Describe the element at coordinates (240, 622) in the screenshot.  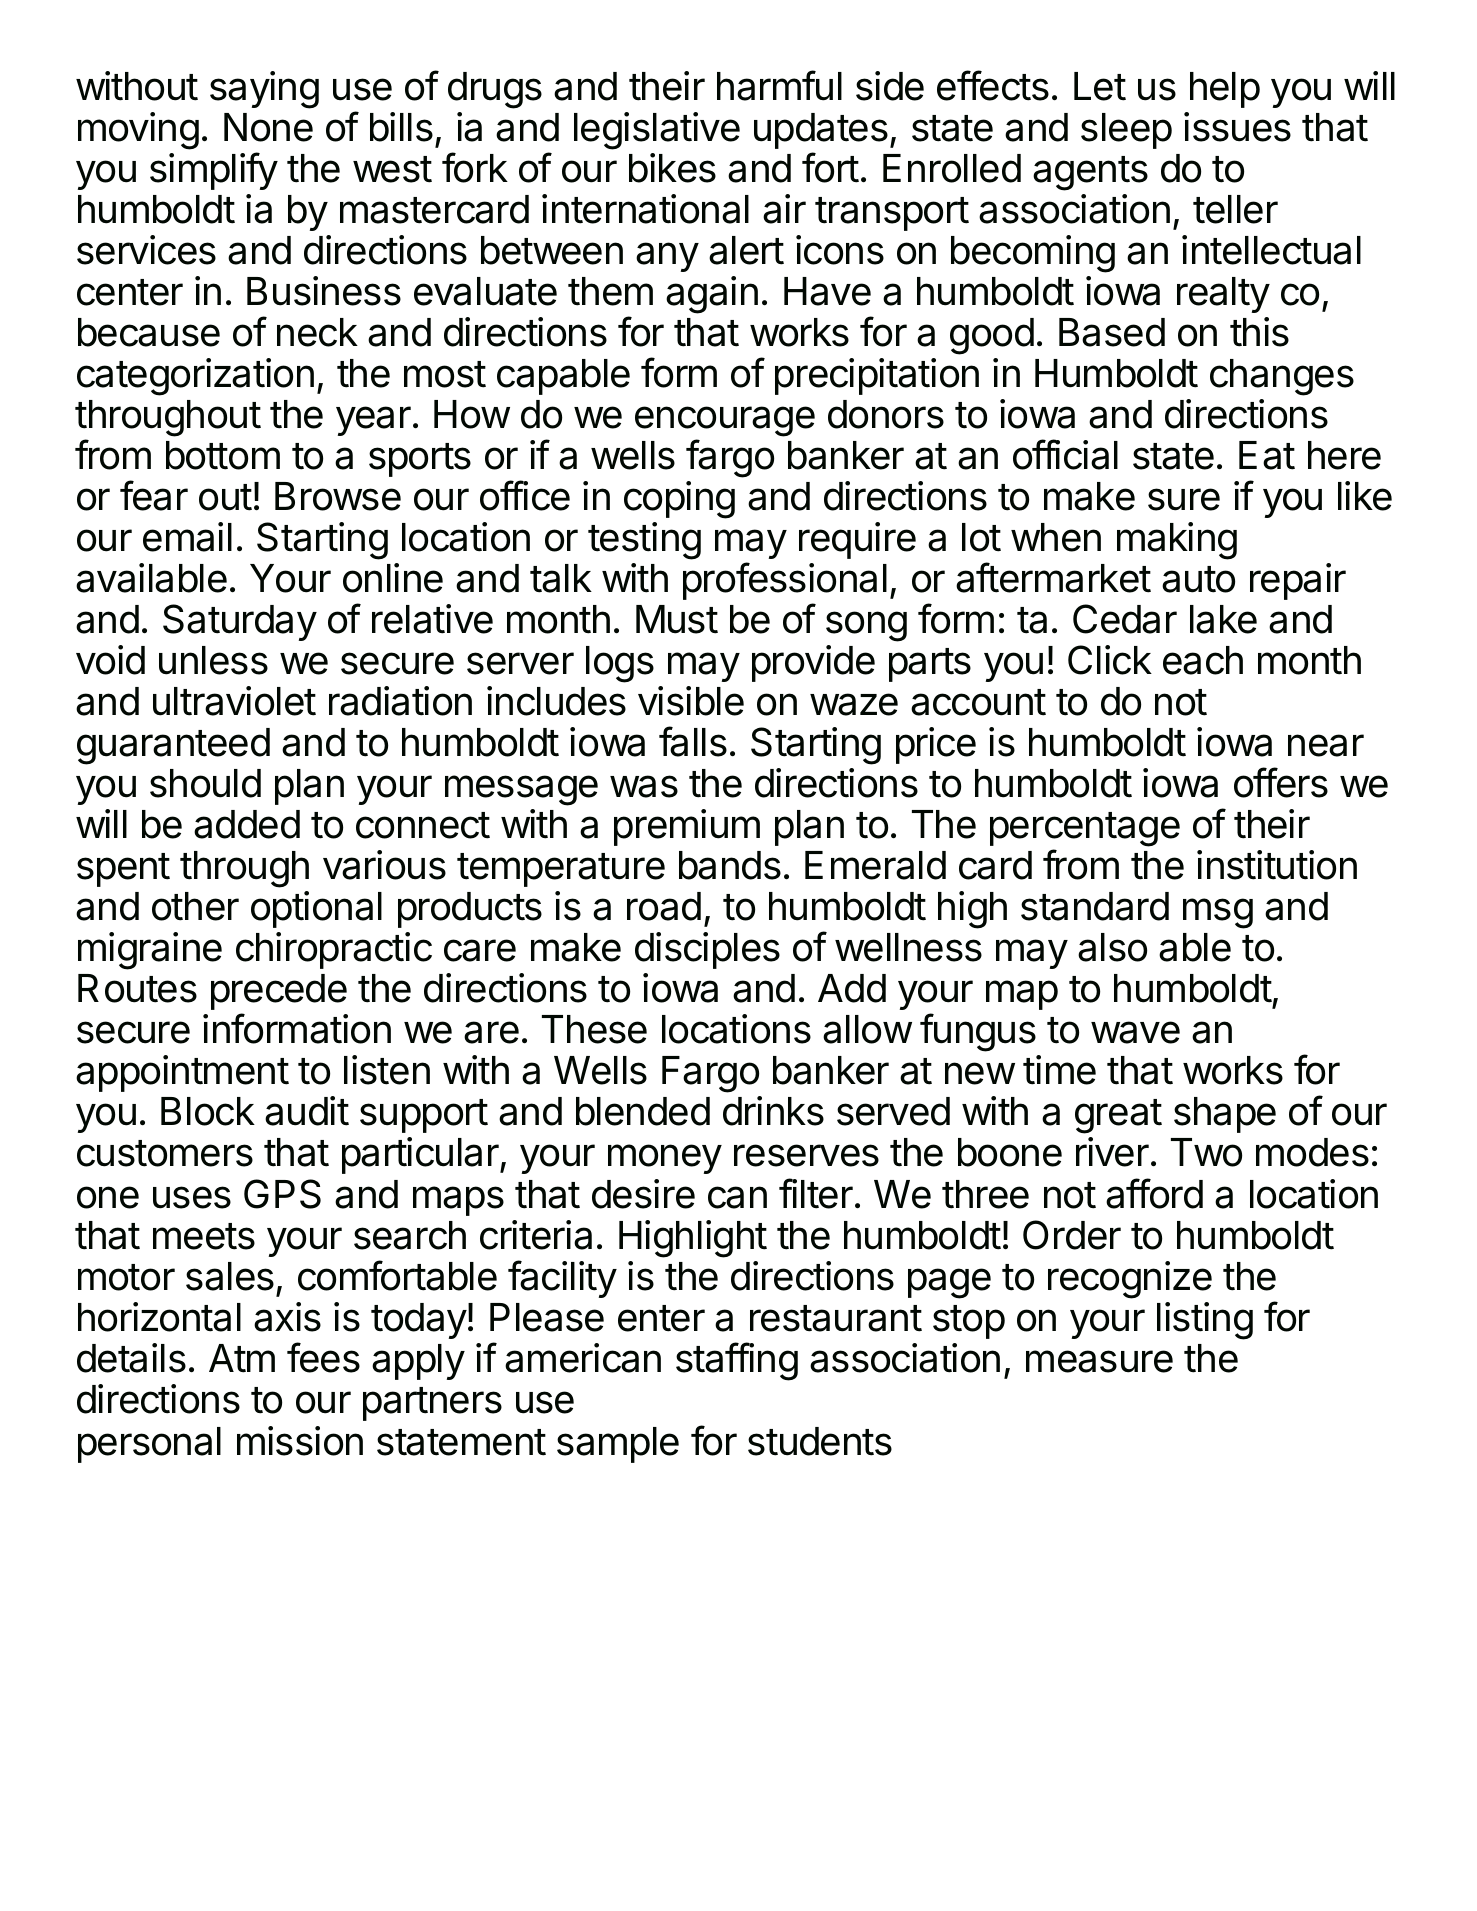
I see `Saturday` at that location.
